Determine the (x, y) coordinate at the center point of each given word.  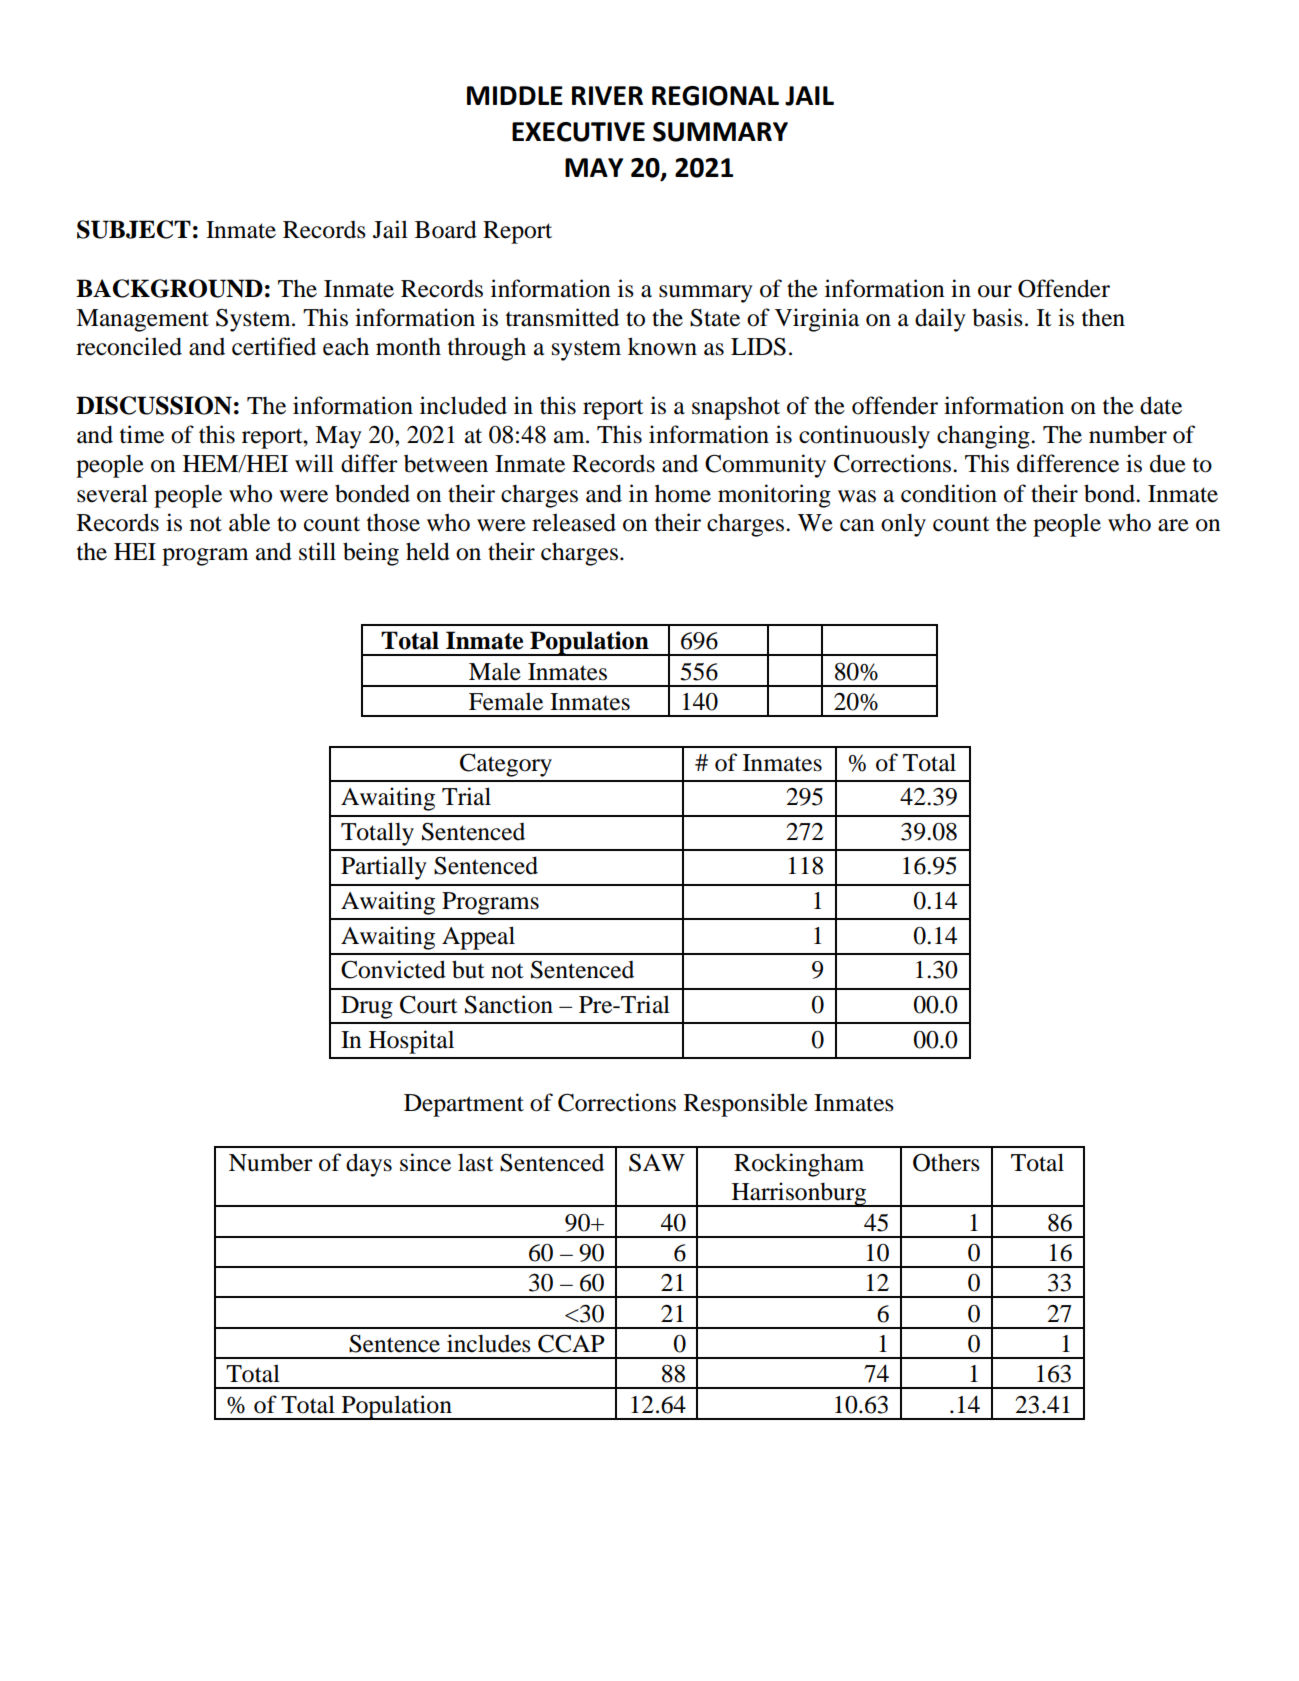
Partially (384, 868)
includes (489, 1343)
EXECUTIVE (578, 132)
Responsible (746, 1105)
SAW (657, 1163)
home (683, 493)
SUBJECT (134, 229)
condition (949, 493)
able (249, 522)
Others (946, 1162)
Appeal (478, 938)
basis (997, 317)
